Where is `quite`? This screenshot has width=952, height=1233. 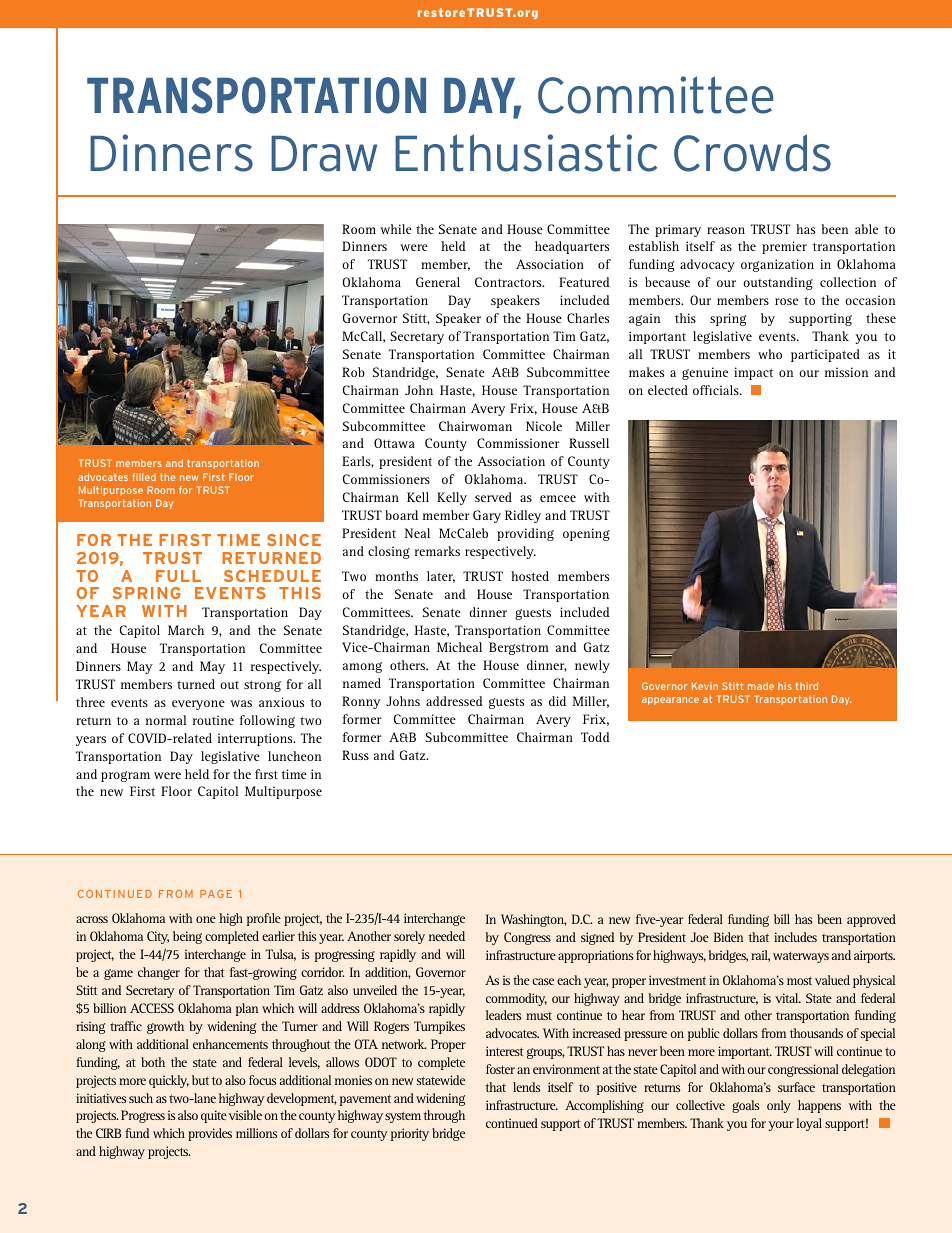 quite is located at coordinates (214, 1116).
